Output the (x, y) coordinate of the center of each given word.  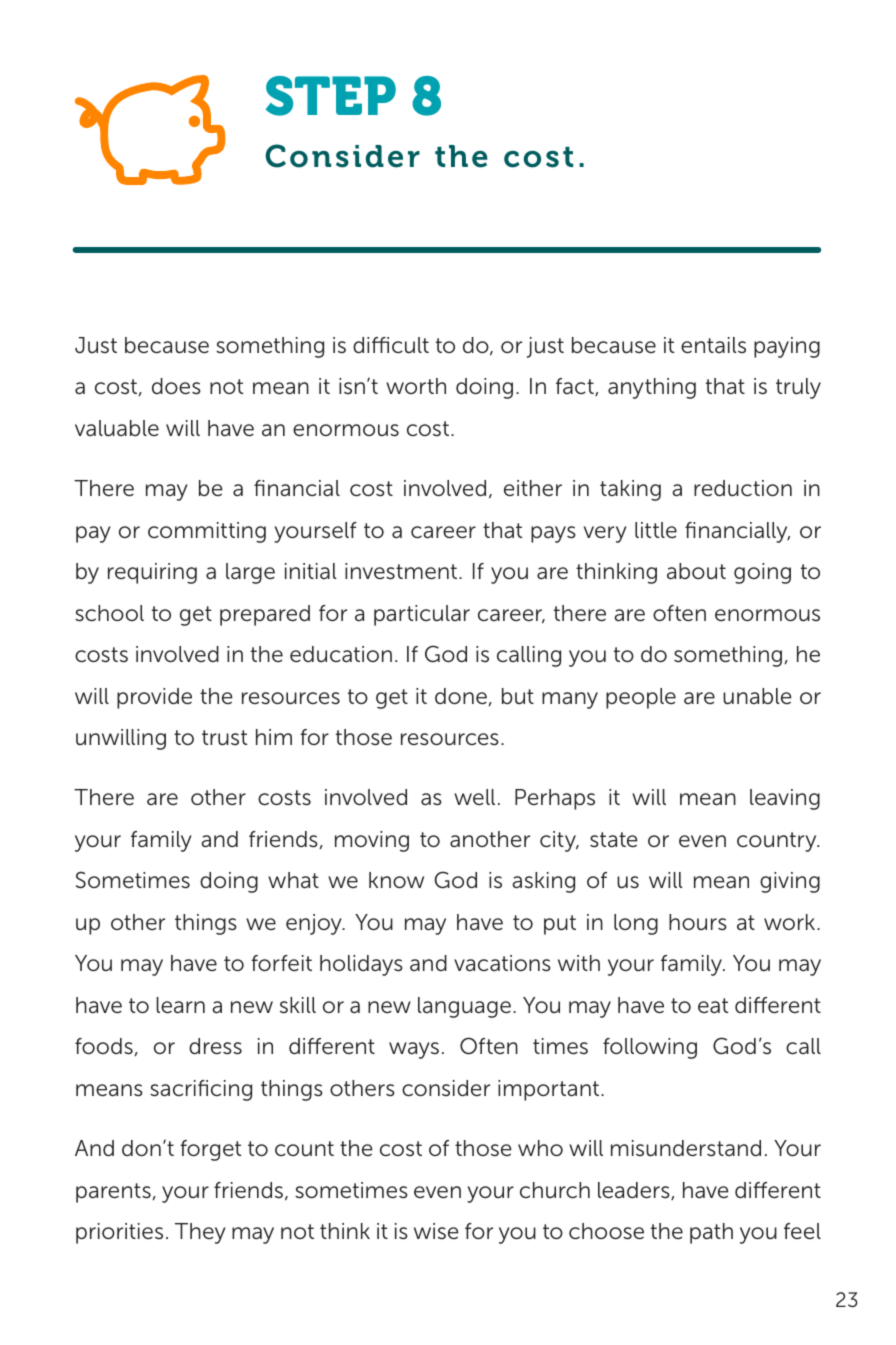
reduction (743, 488)
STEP (331, 96)
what (293, 880)
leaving (785, 799)
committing (207, 532)
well (474, 797)
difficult (391, 345)
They (200, 1233)
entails (713, 345)
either (533, 488)
